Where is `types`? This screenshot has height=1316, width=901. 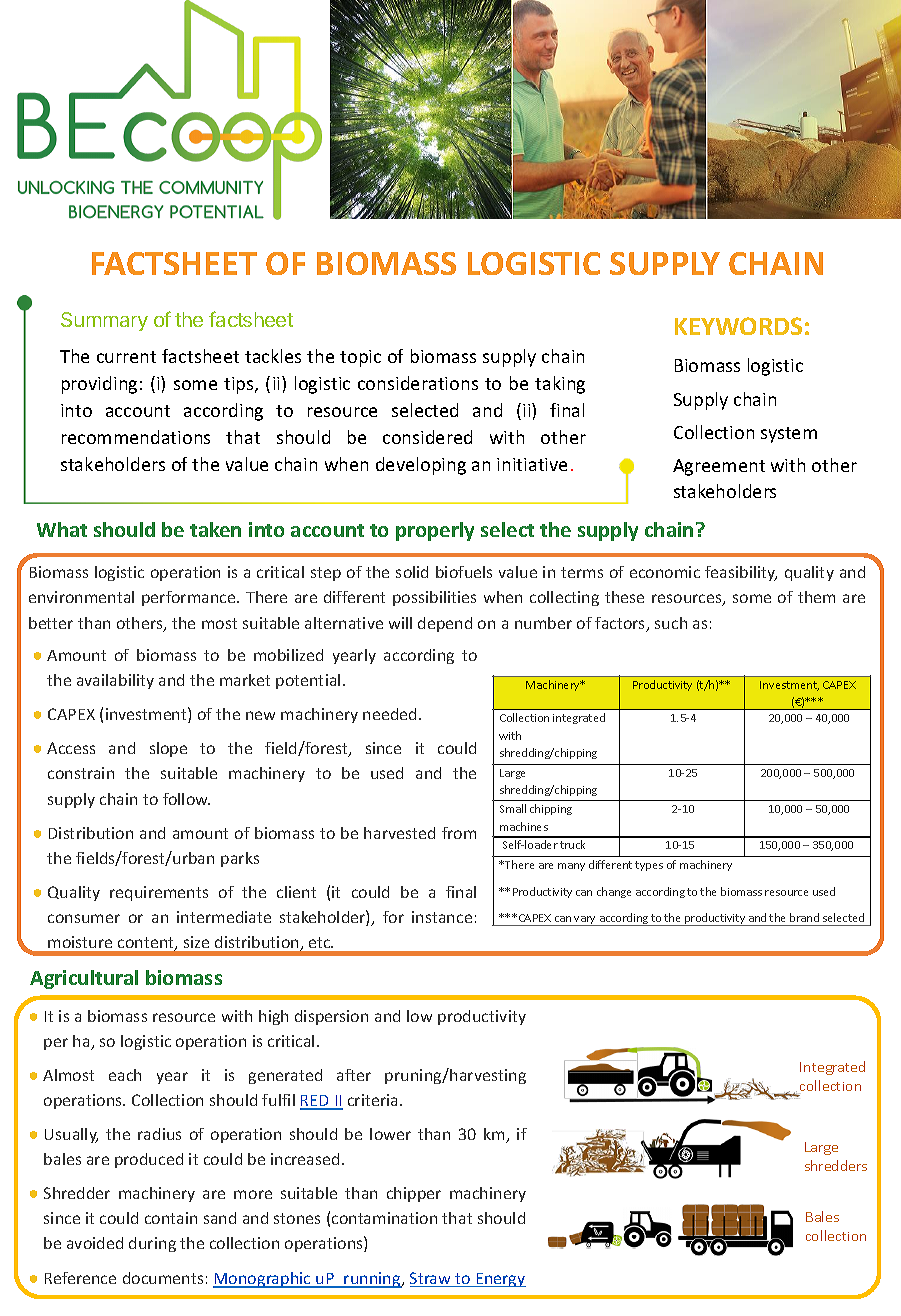 types is located at coordinates (649, 866).
